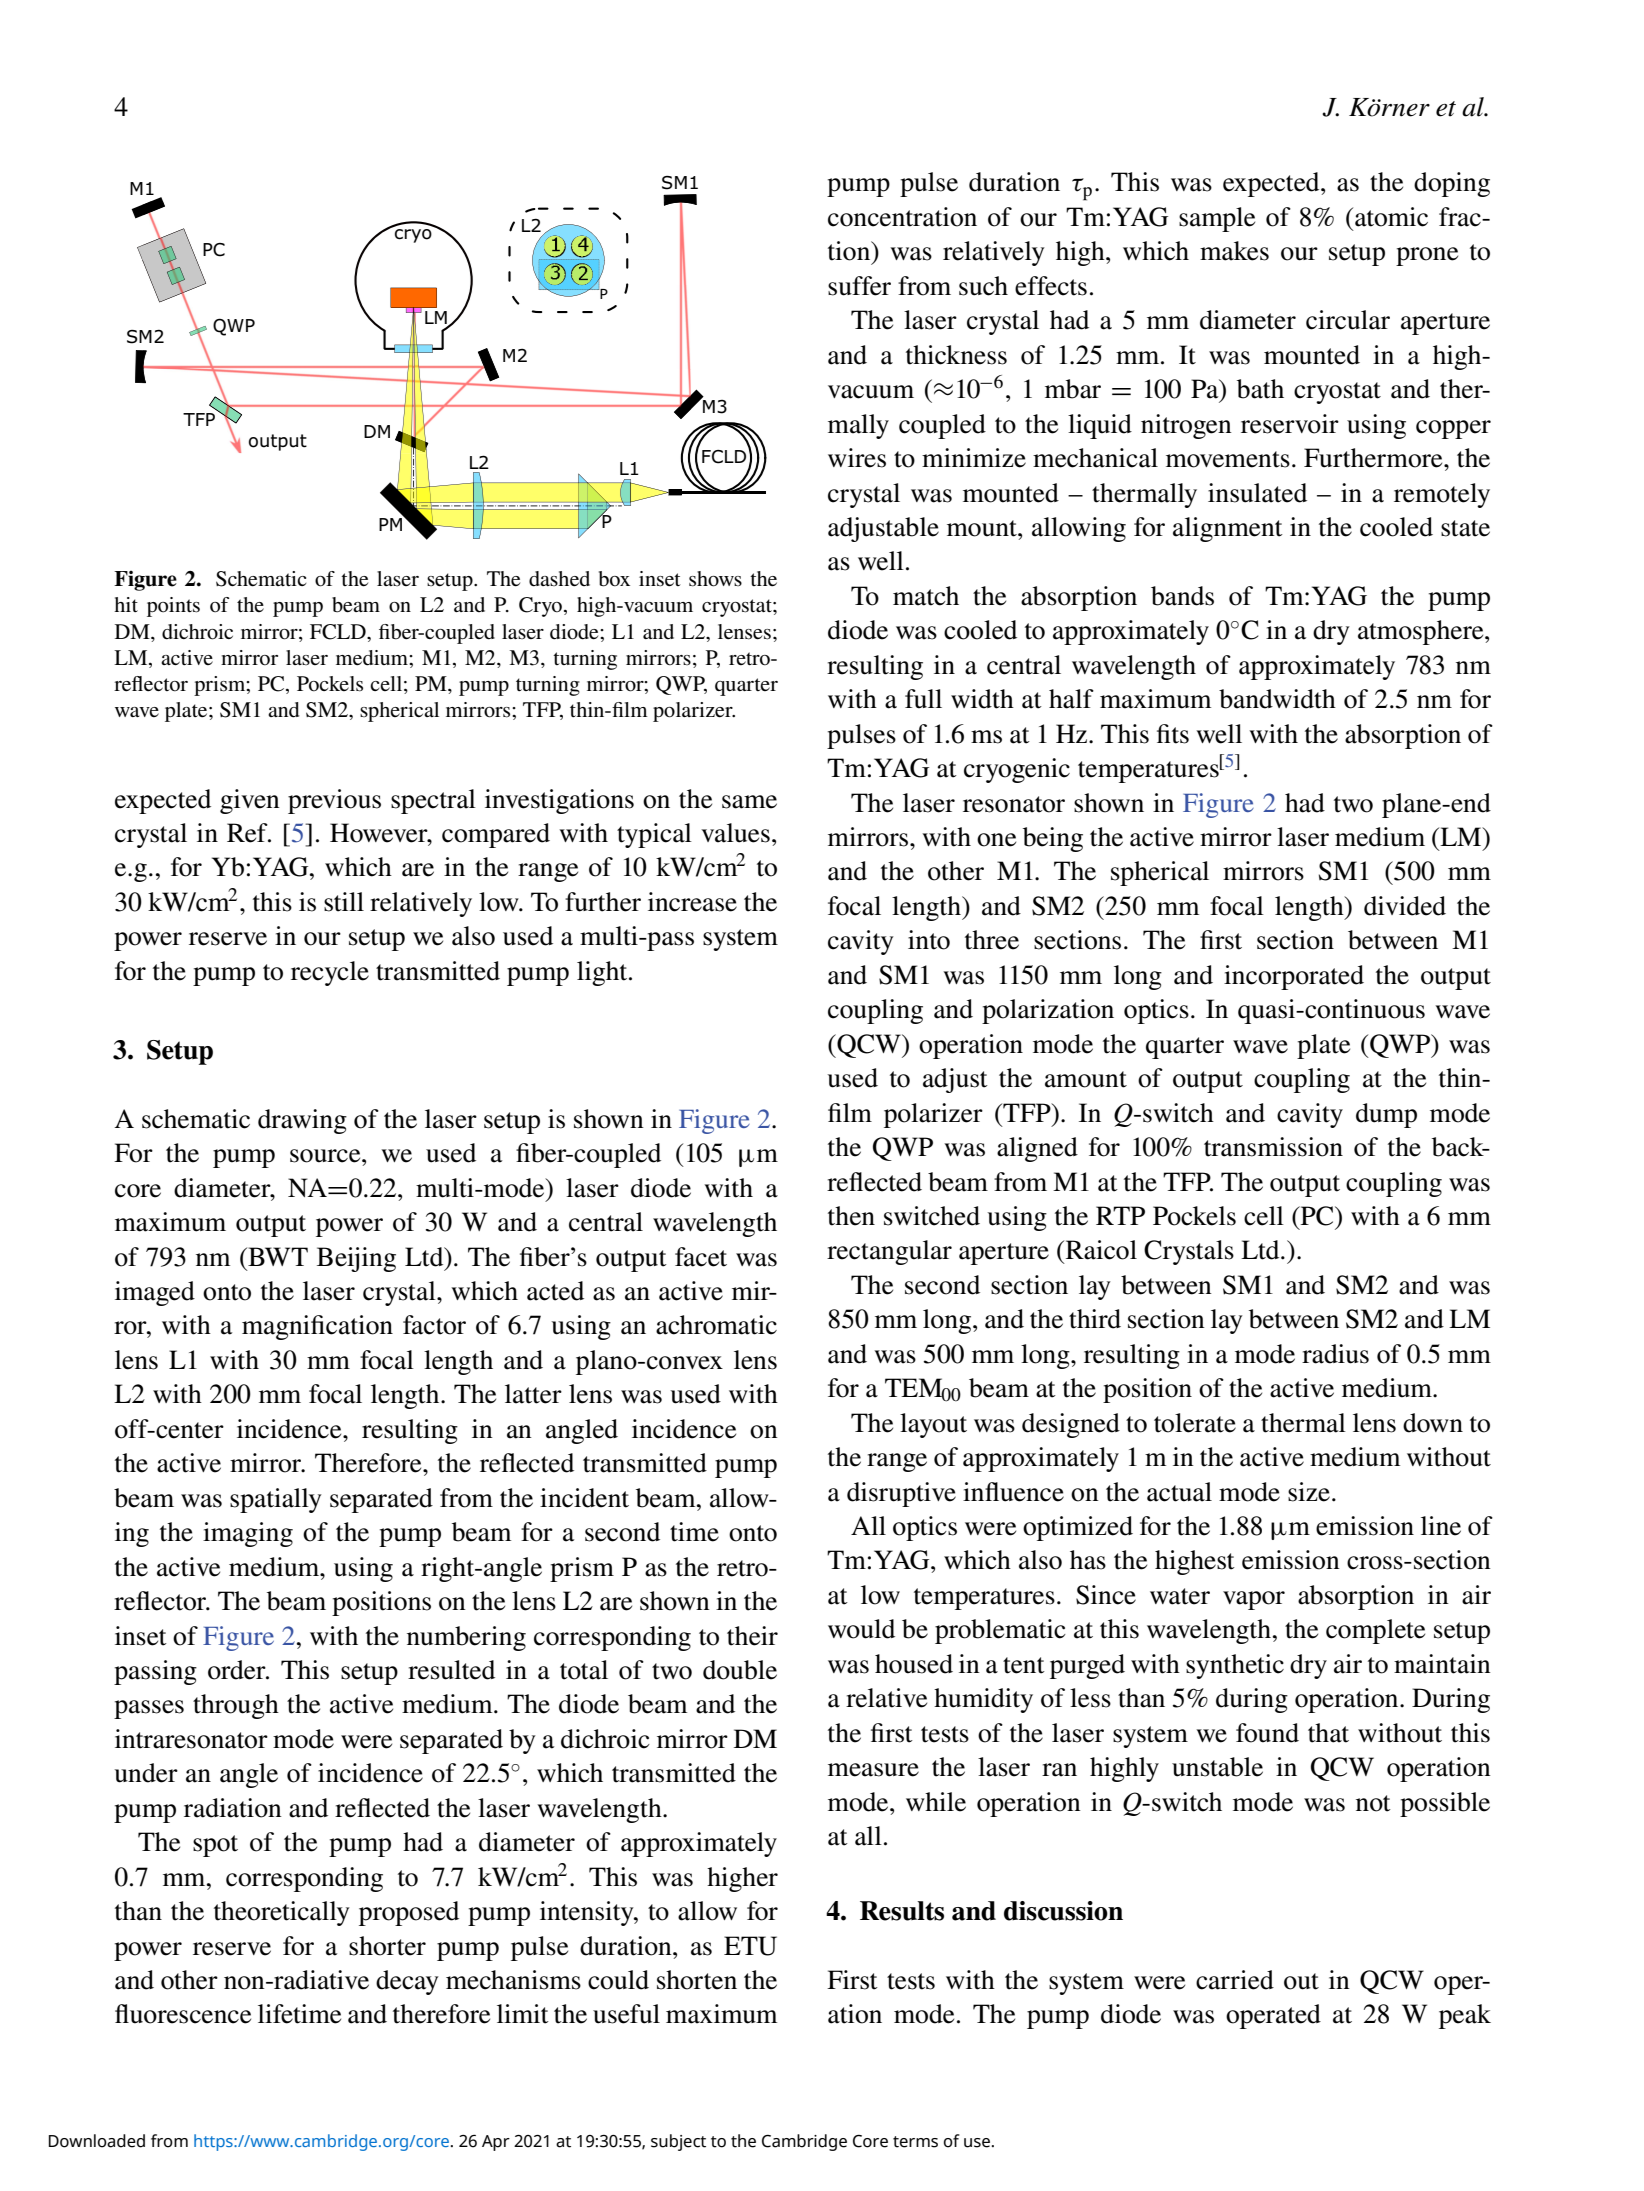 The width and height of the image is (1644, 2191). What do you see at coordinates (859, 286) in the image?
I see `suffer` at bounding box center [859, 286].
